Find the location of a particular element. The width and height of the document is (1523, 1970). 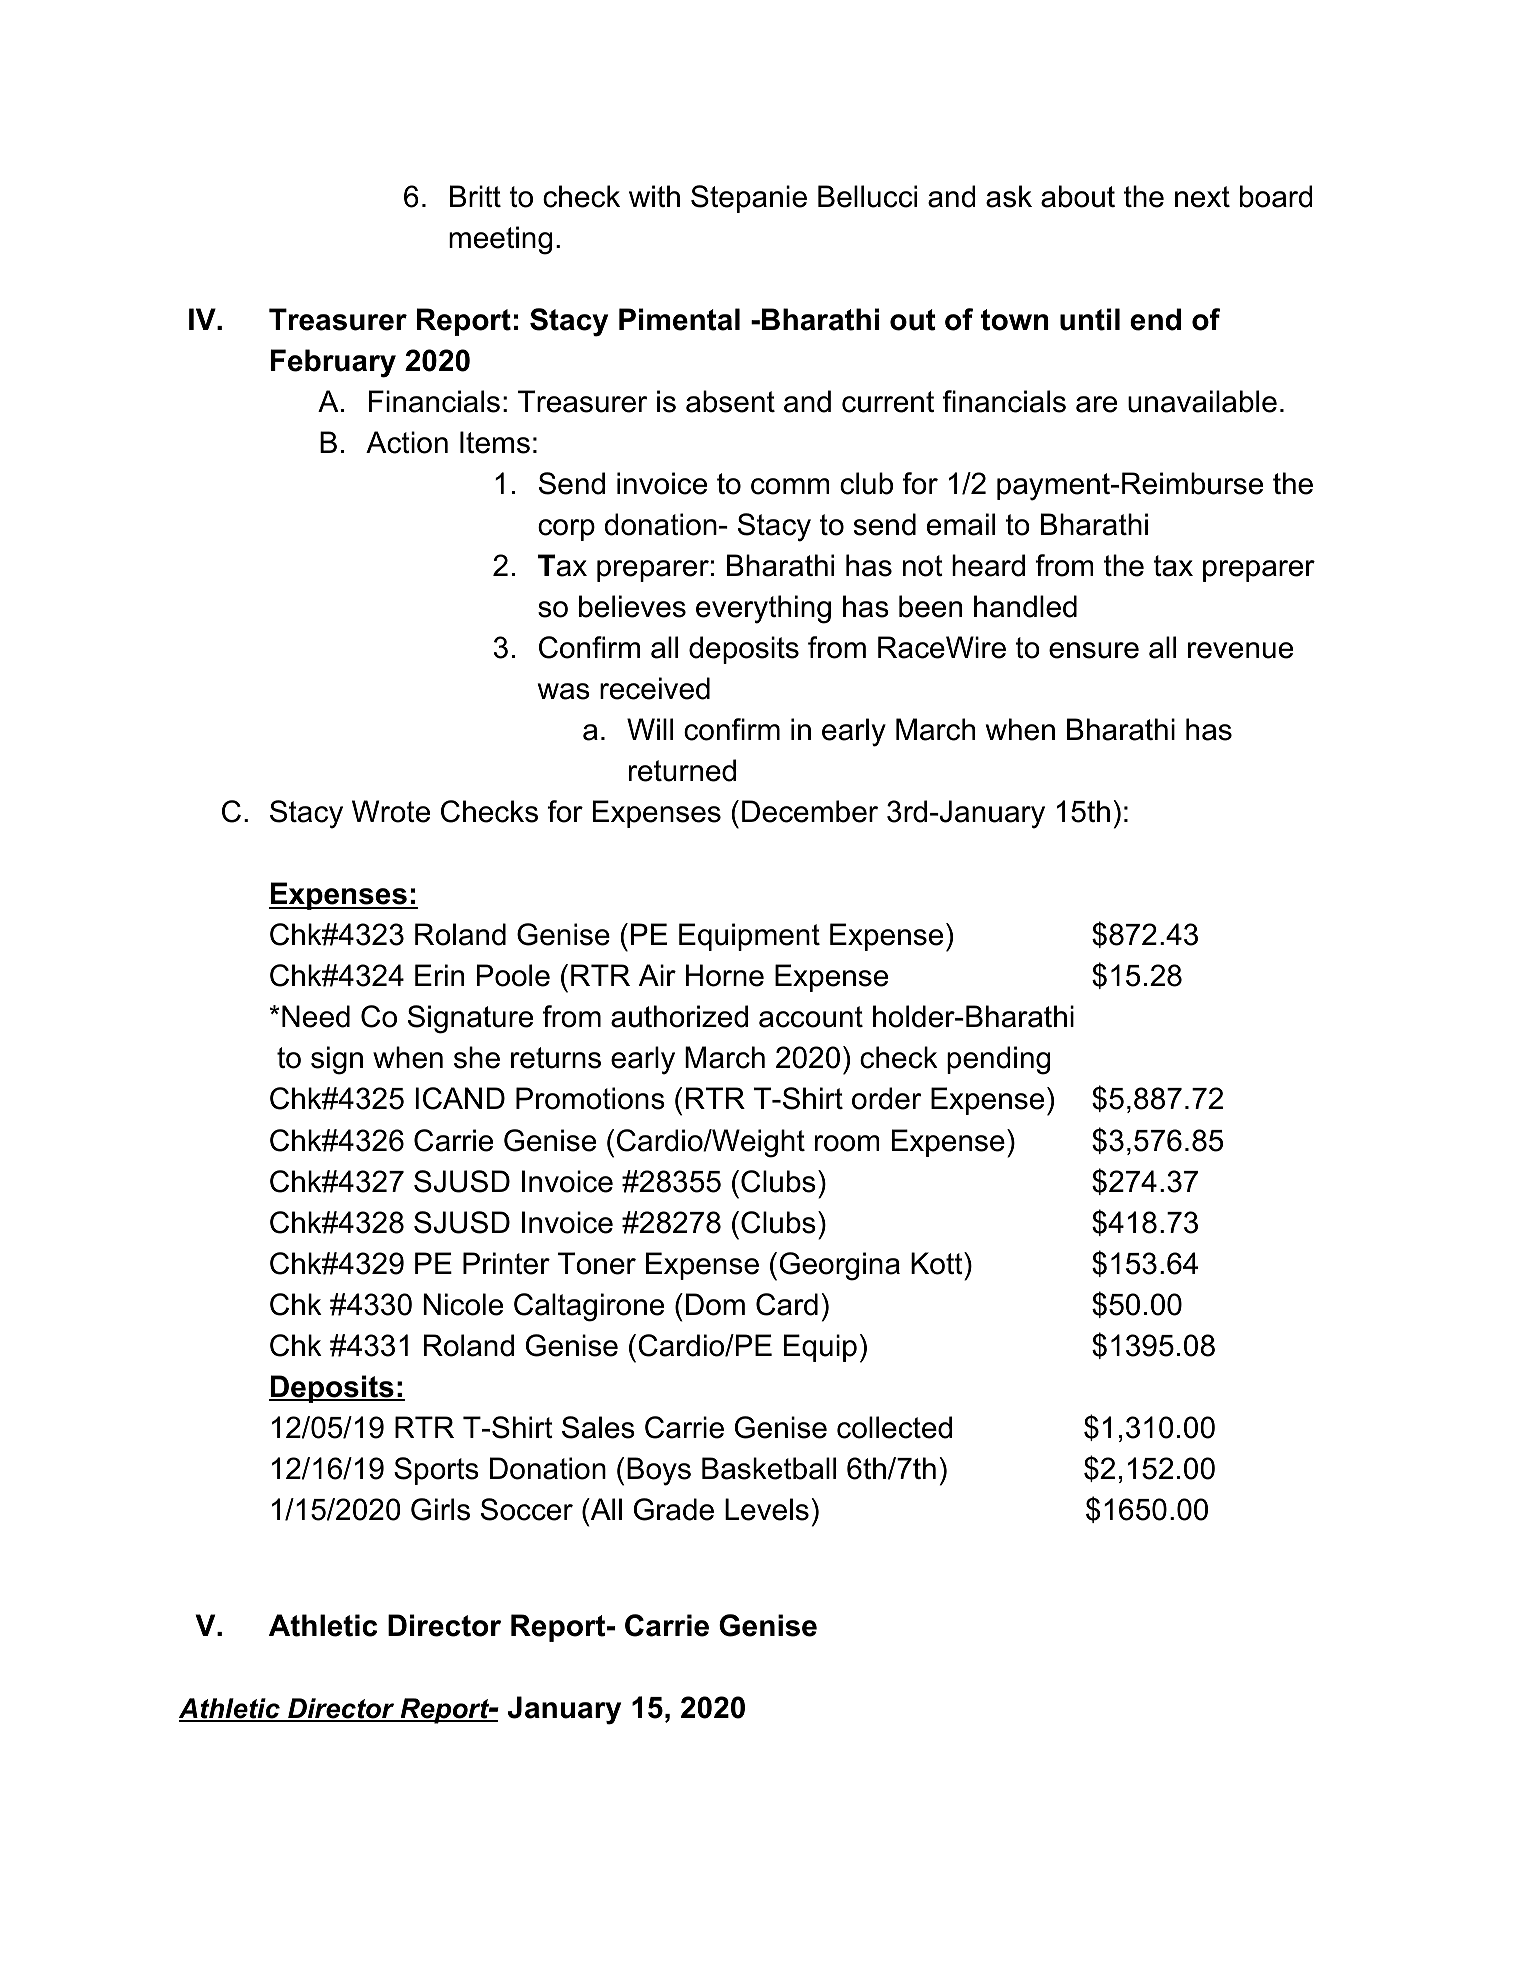

was is located at coordinates (564, 691).
